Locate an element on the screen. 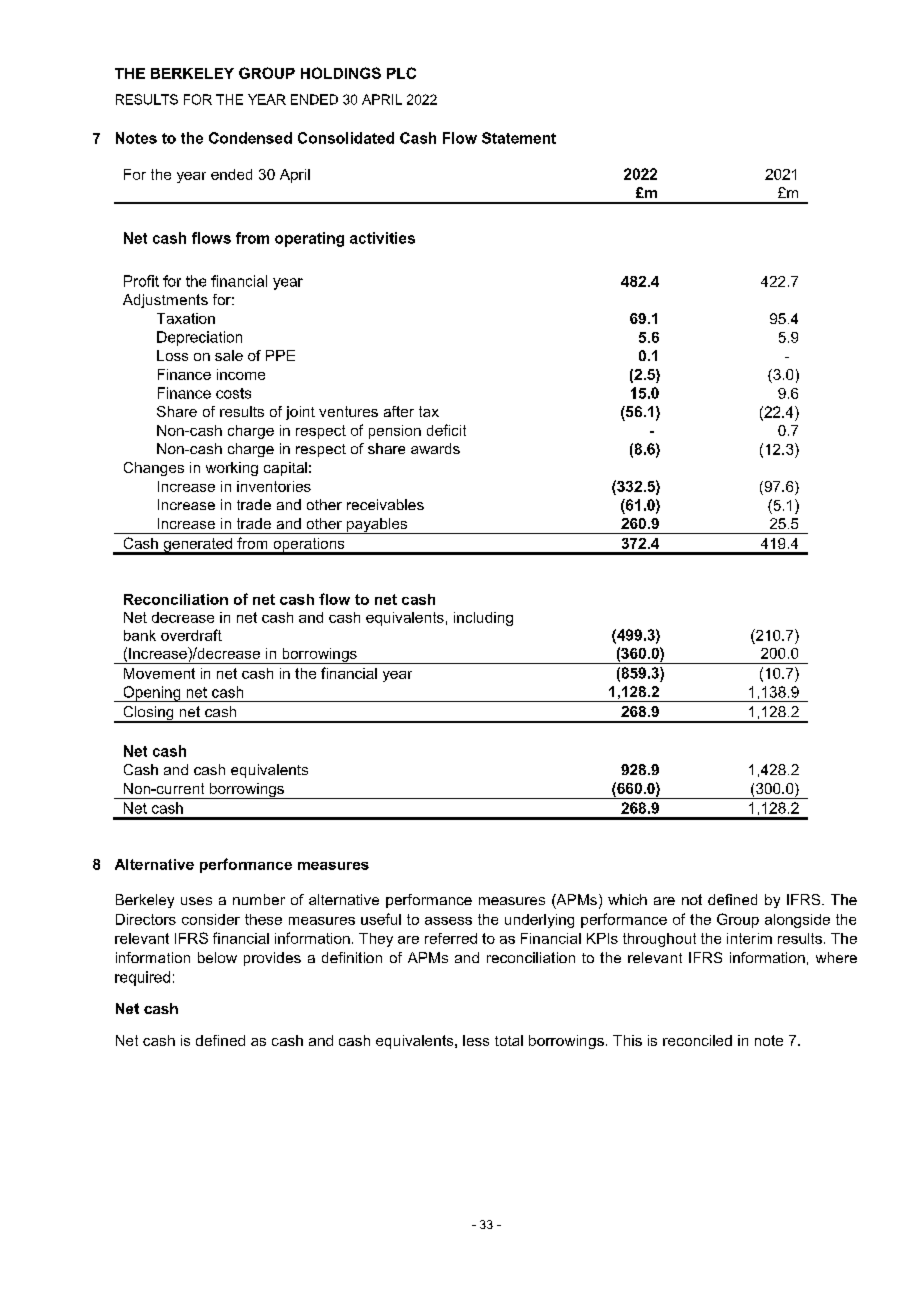  deficit is located at coordinates (446, 430).
